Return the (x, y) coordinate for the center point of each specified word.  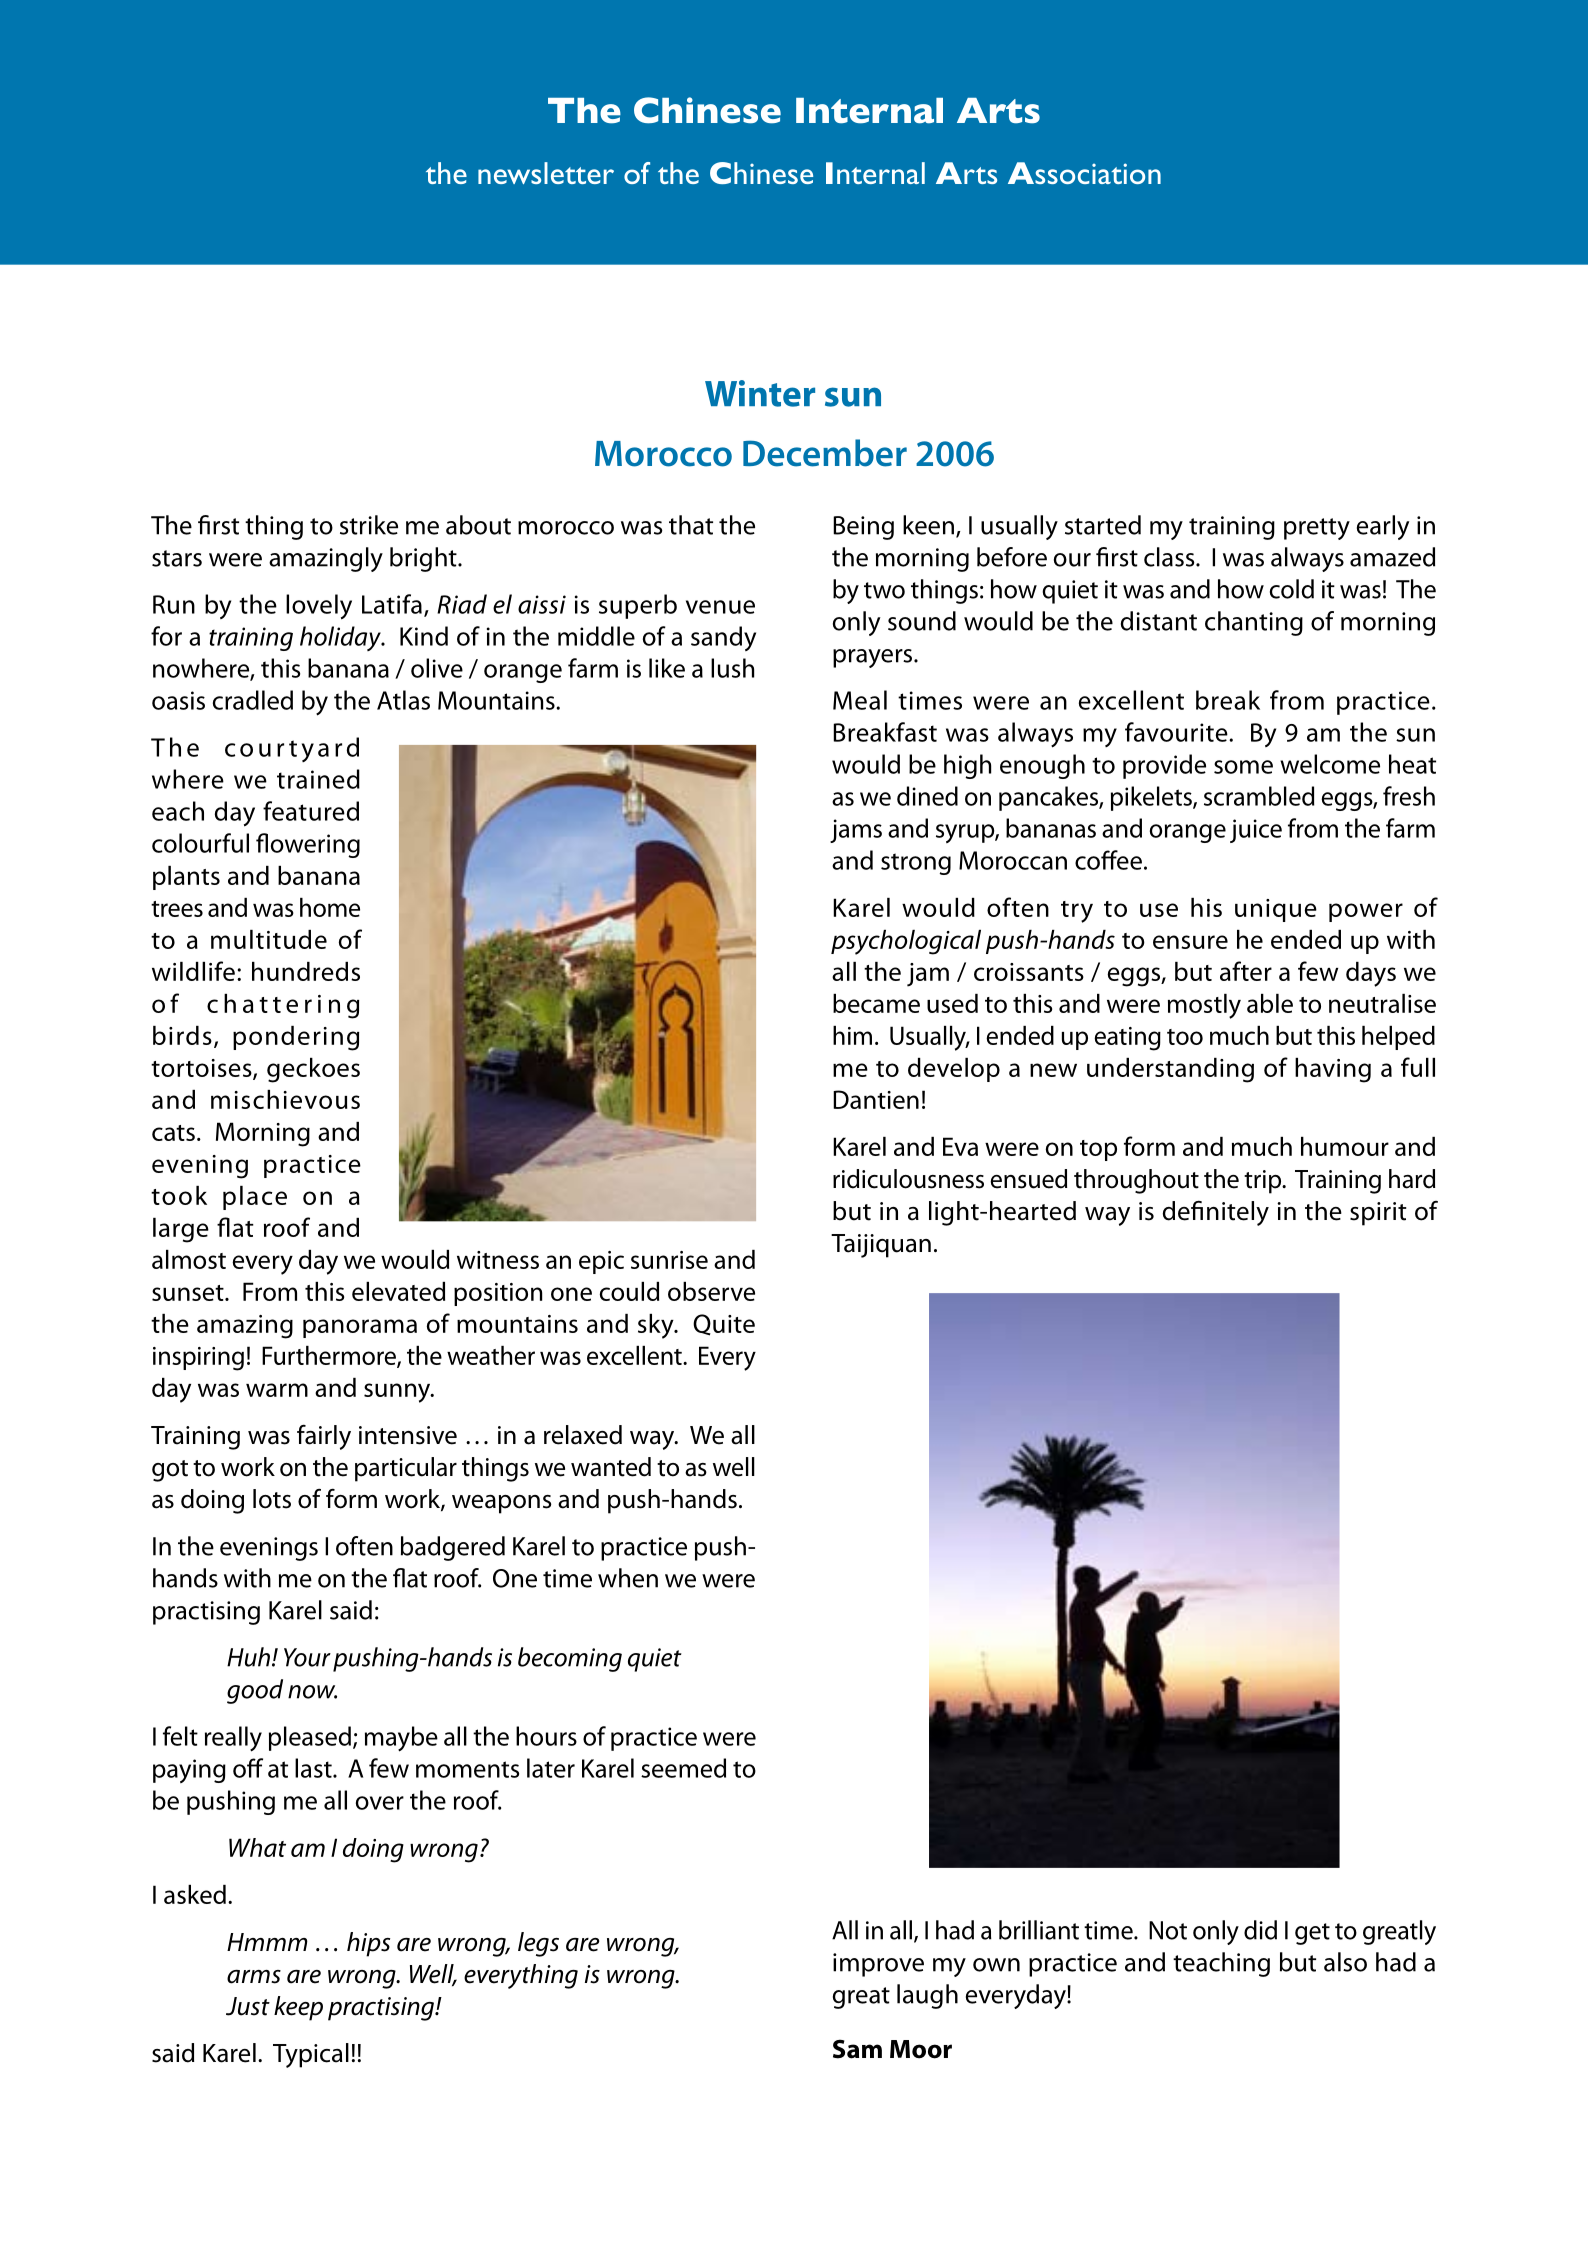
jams (856, 831)
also (1345, 1962)
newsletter (546, 173)
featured (311, 811)
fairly (324, 1437)
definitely (1216, 1213)
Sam (857, 2049)
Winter (760, 393)
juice (1256, 831)
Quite (724, 1325)
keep (298, 2008)
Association (1084, 173)
